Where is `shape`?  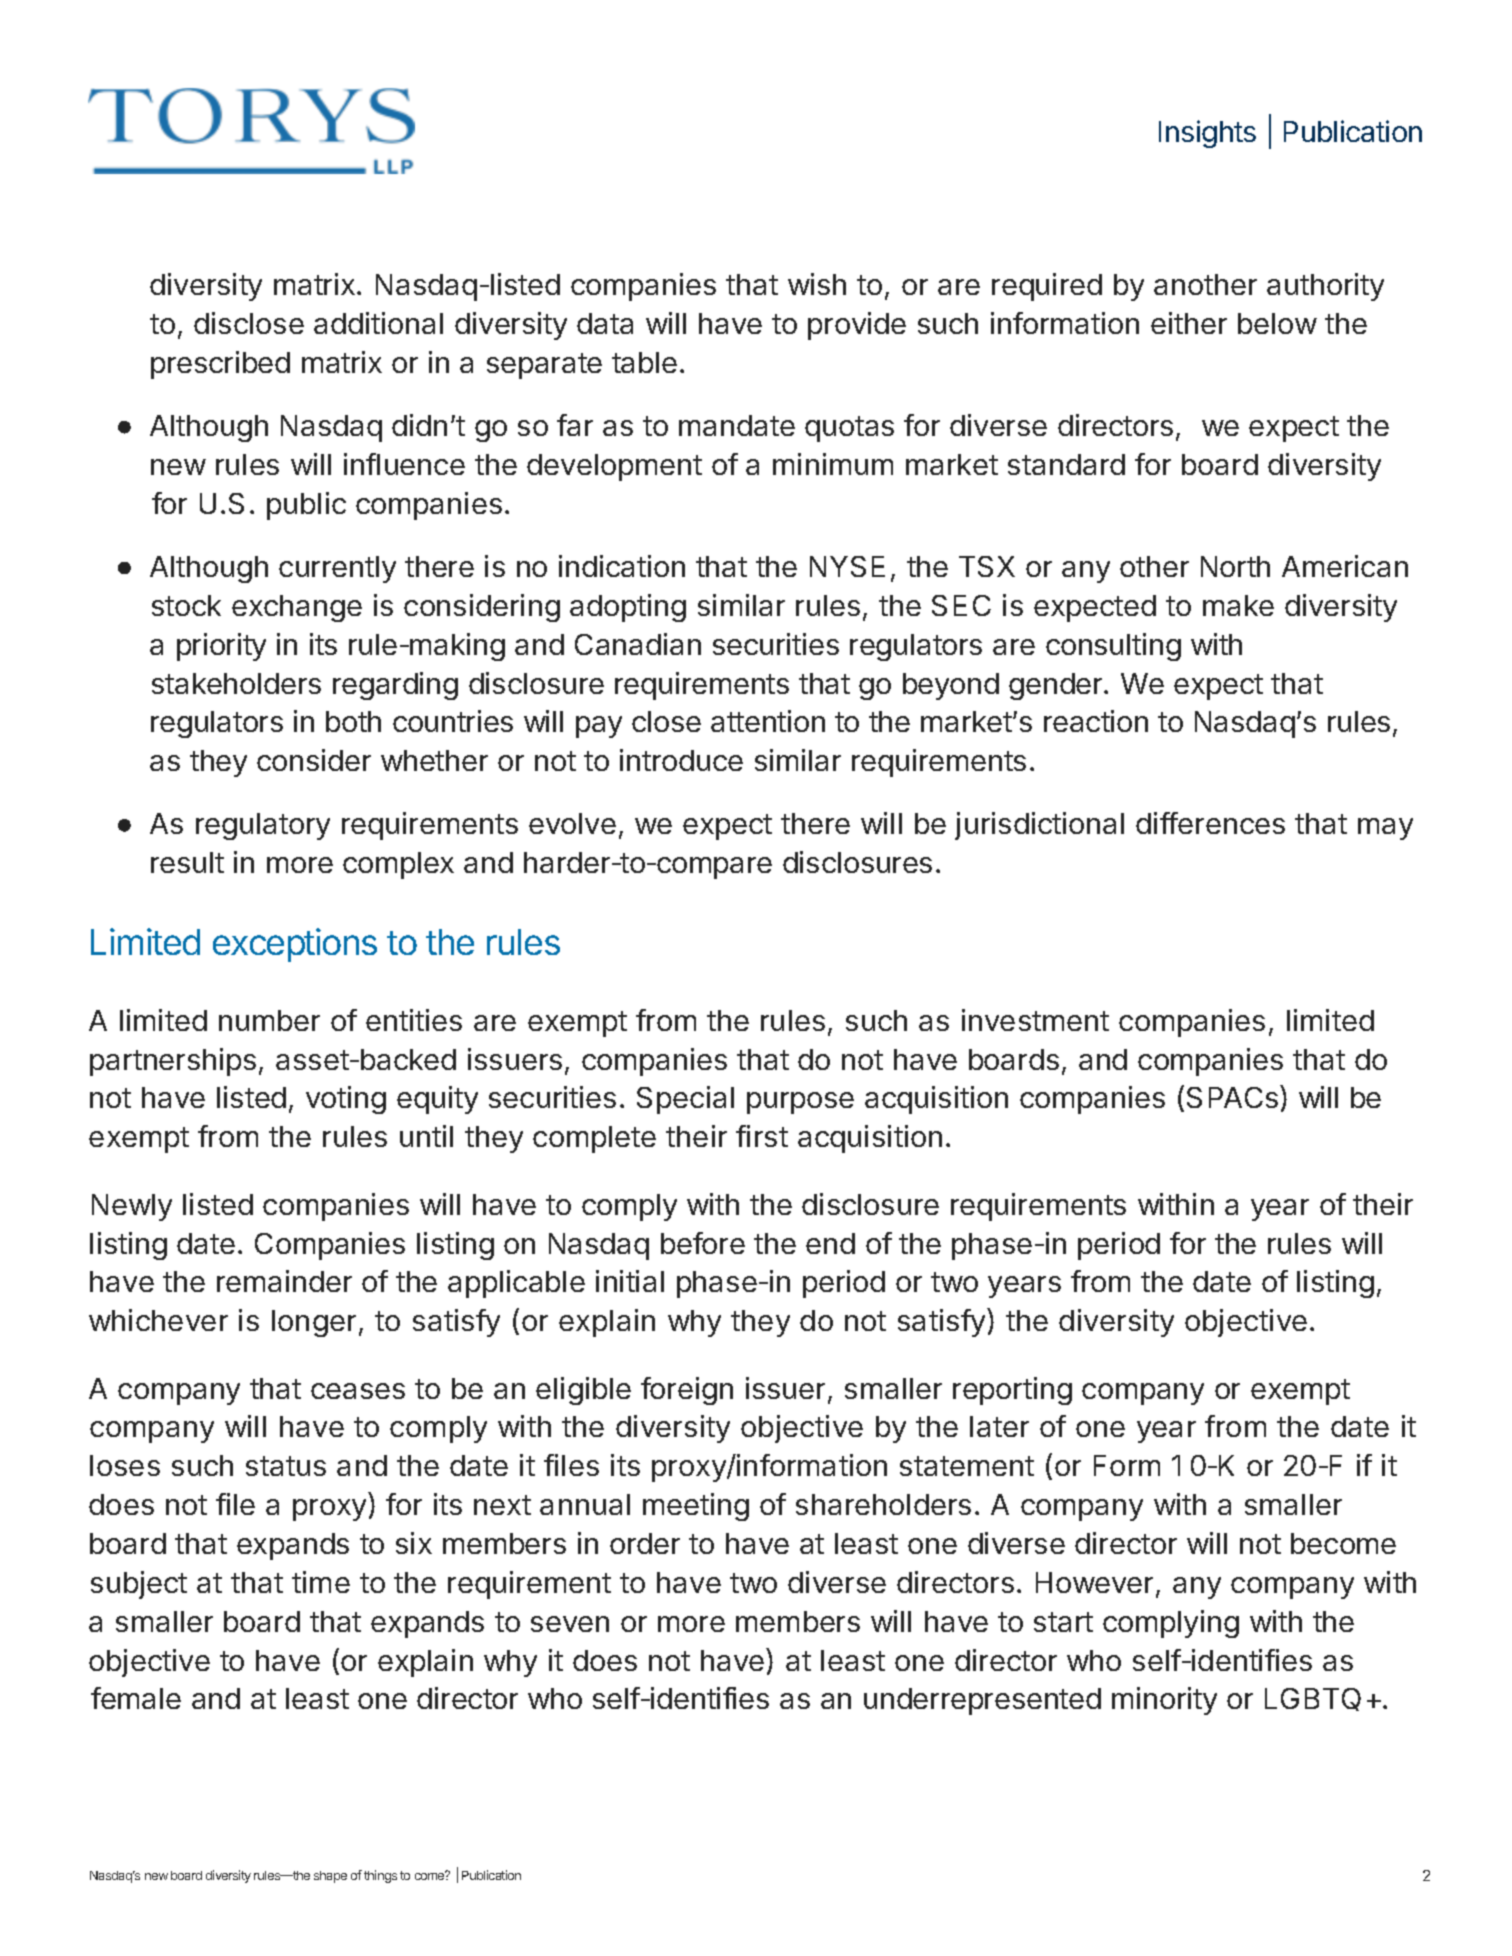 shape is located at coordinates (330, 1877).
